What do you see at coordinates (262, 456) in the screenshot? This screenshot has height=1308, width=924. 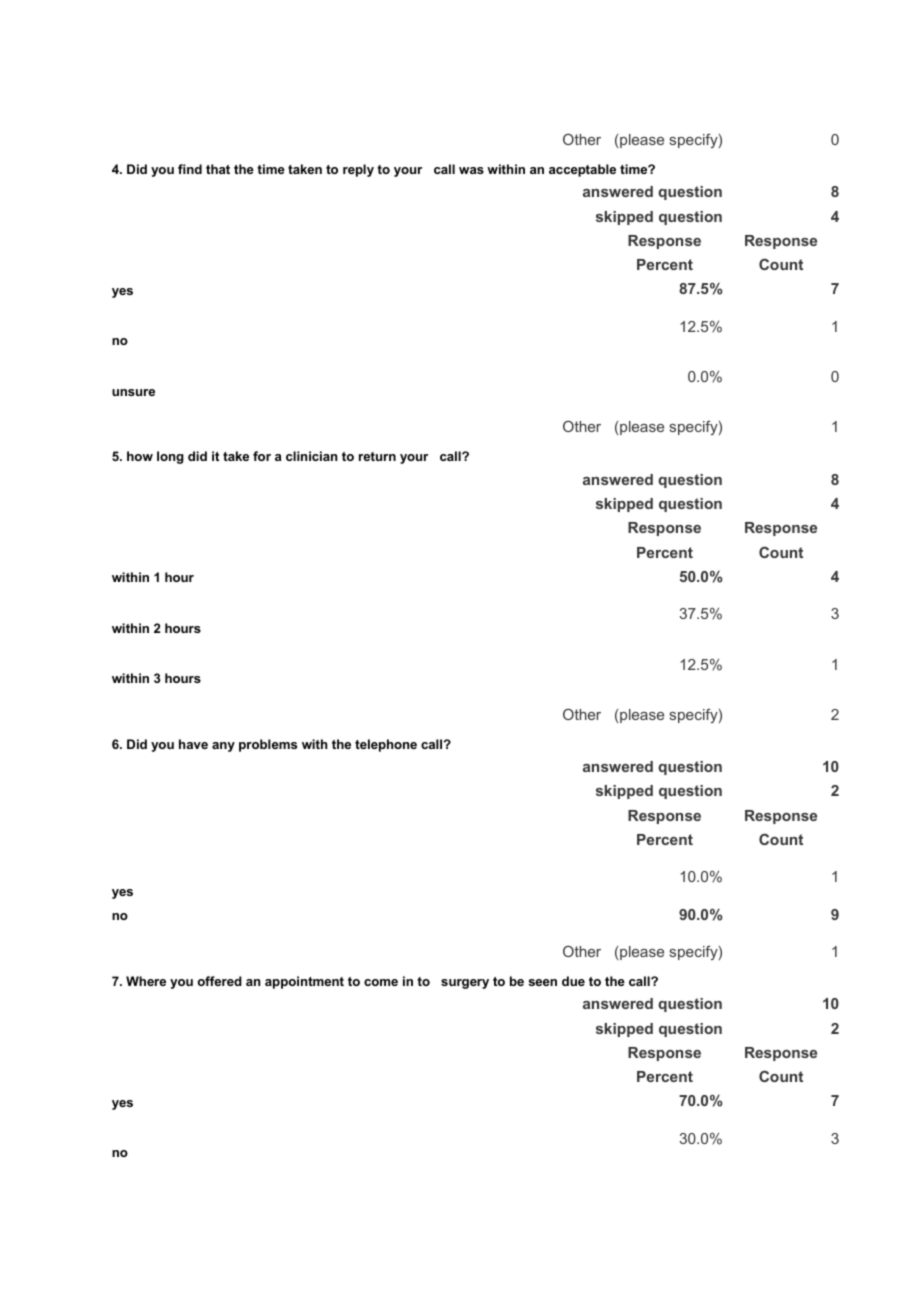 I see `for` at bounding box center [262, 456].
